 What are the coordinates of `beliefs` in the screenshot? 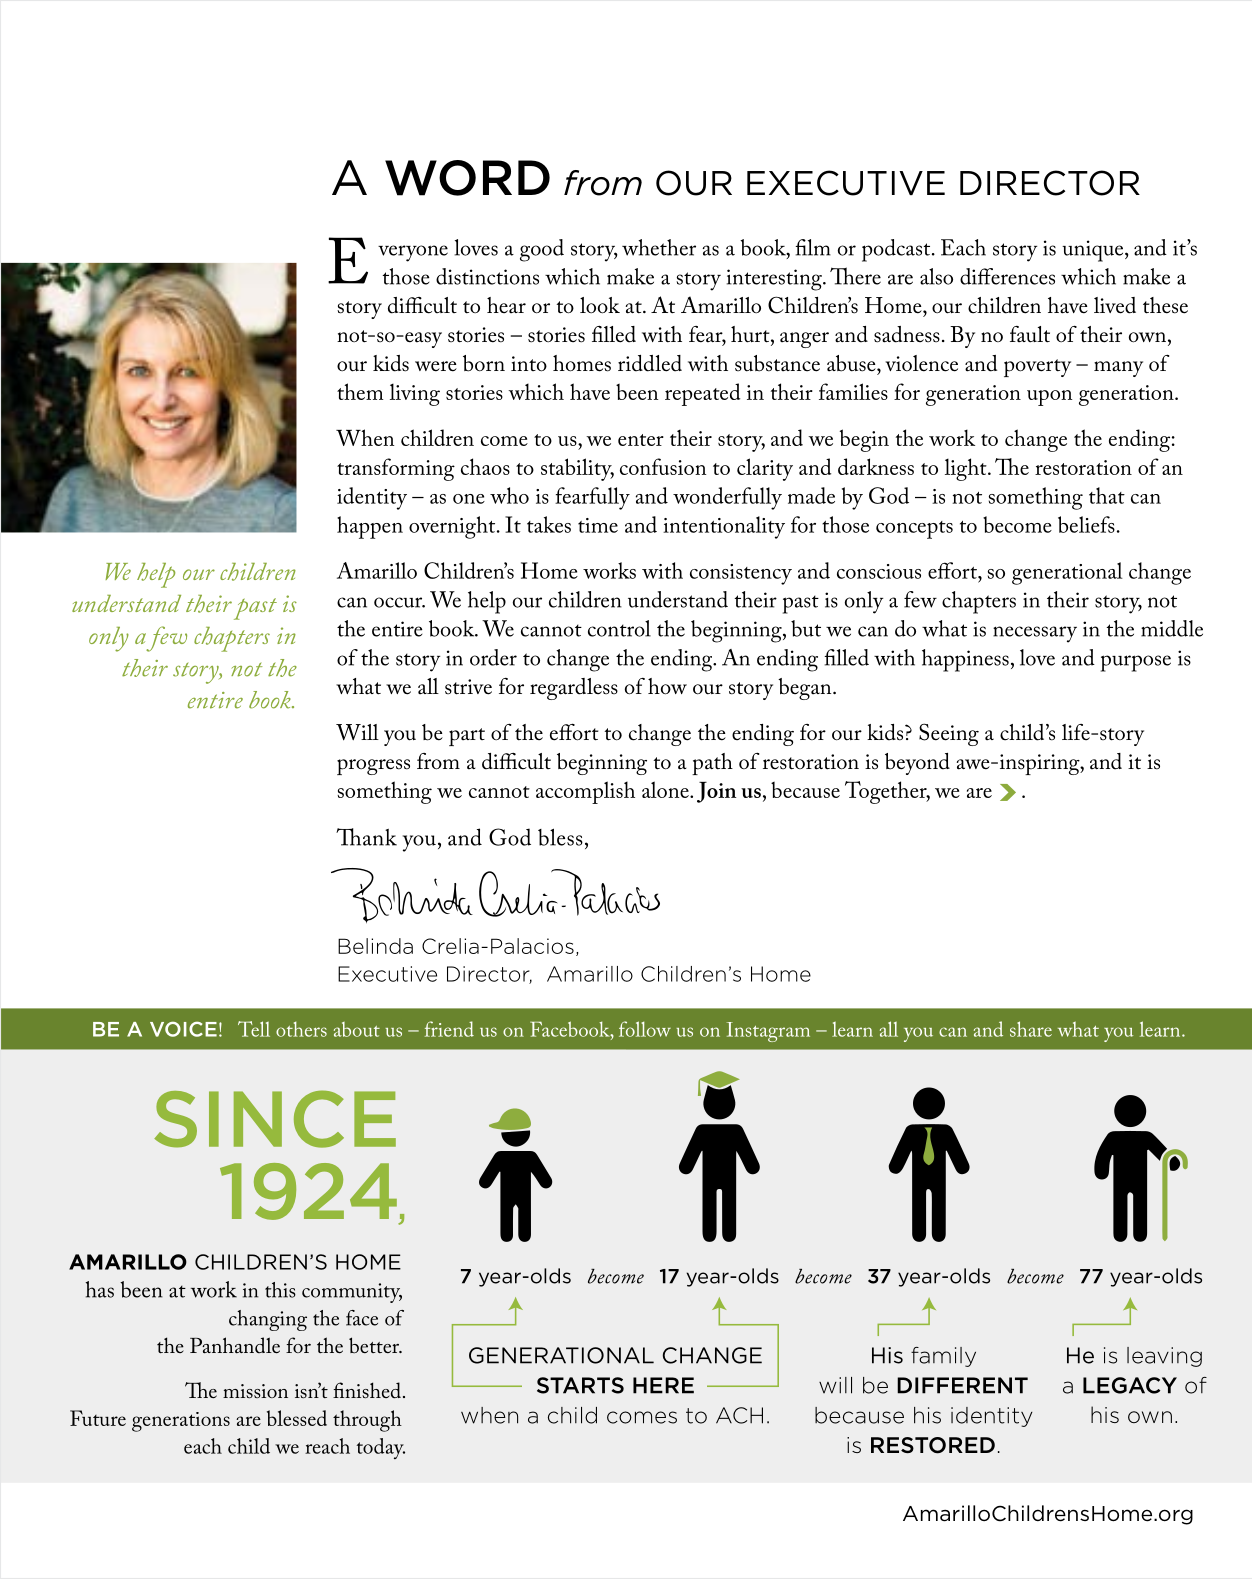 It's located at (1086, 524).
